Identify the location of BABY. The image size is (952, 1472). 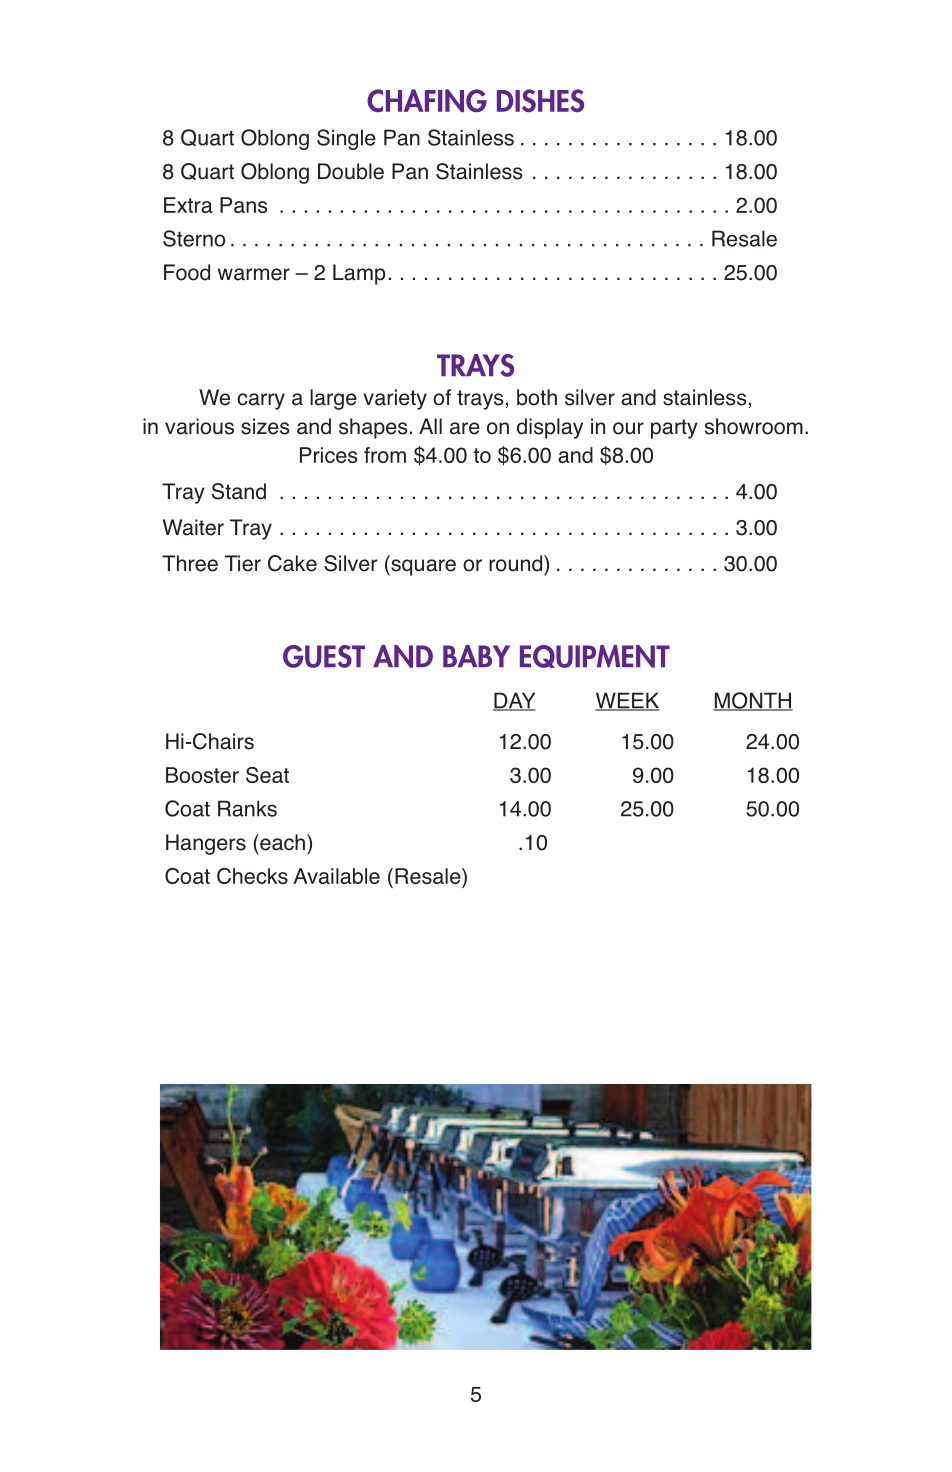
(476, 656).
